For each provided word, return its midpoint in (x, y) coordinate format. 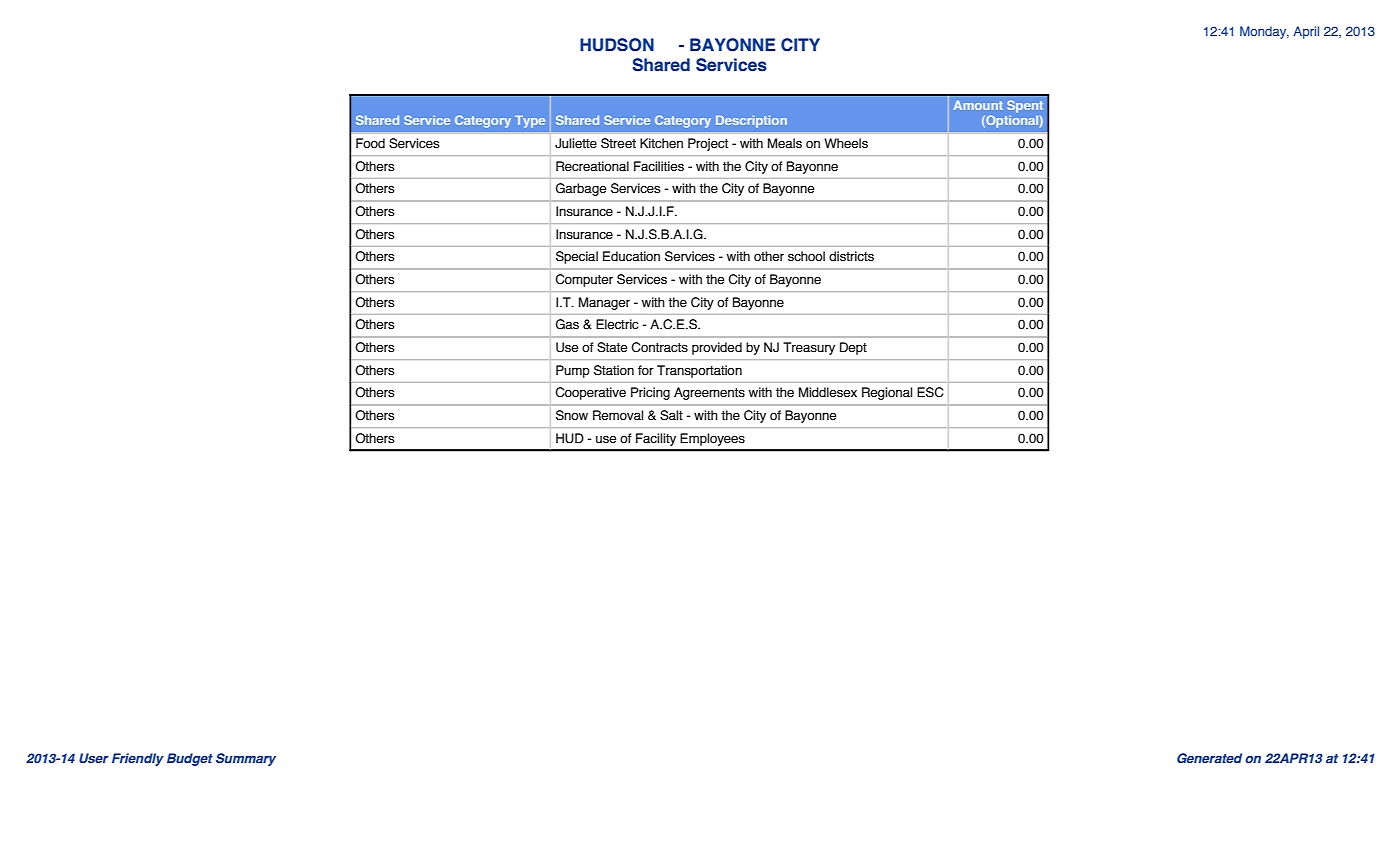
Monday (1264, 32)
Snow (572, 415)
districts (851, 256)
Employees (712, 439)
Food (370, 143)
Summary (246, 759)
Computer (584, 280)
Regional (887, 393)
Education (631, 256)
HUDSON (617, 45)
